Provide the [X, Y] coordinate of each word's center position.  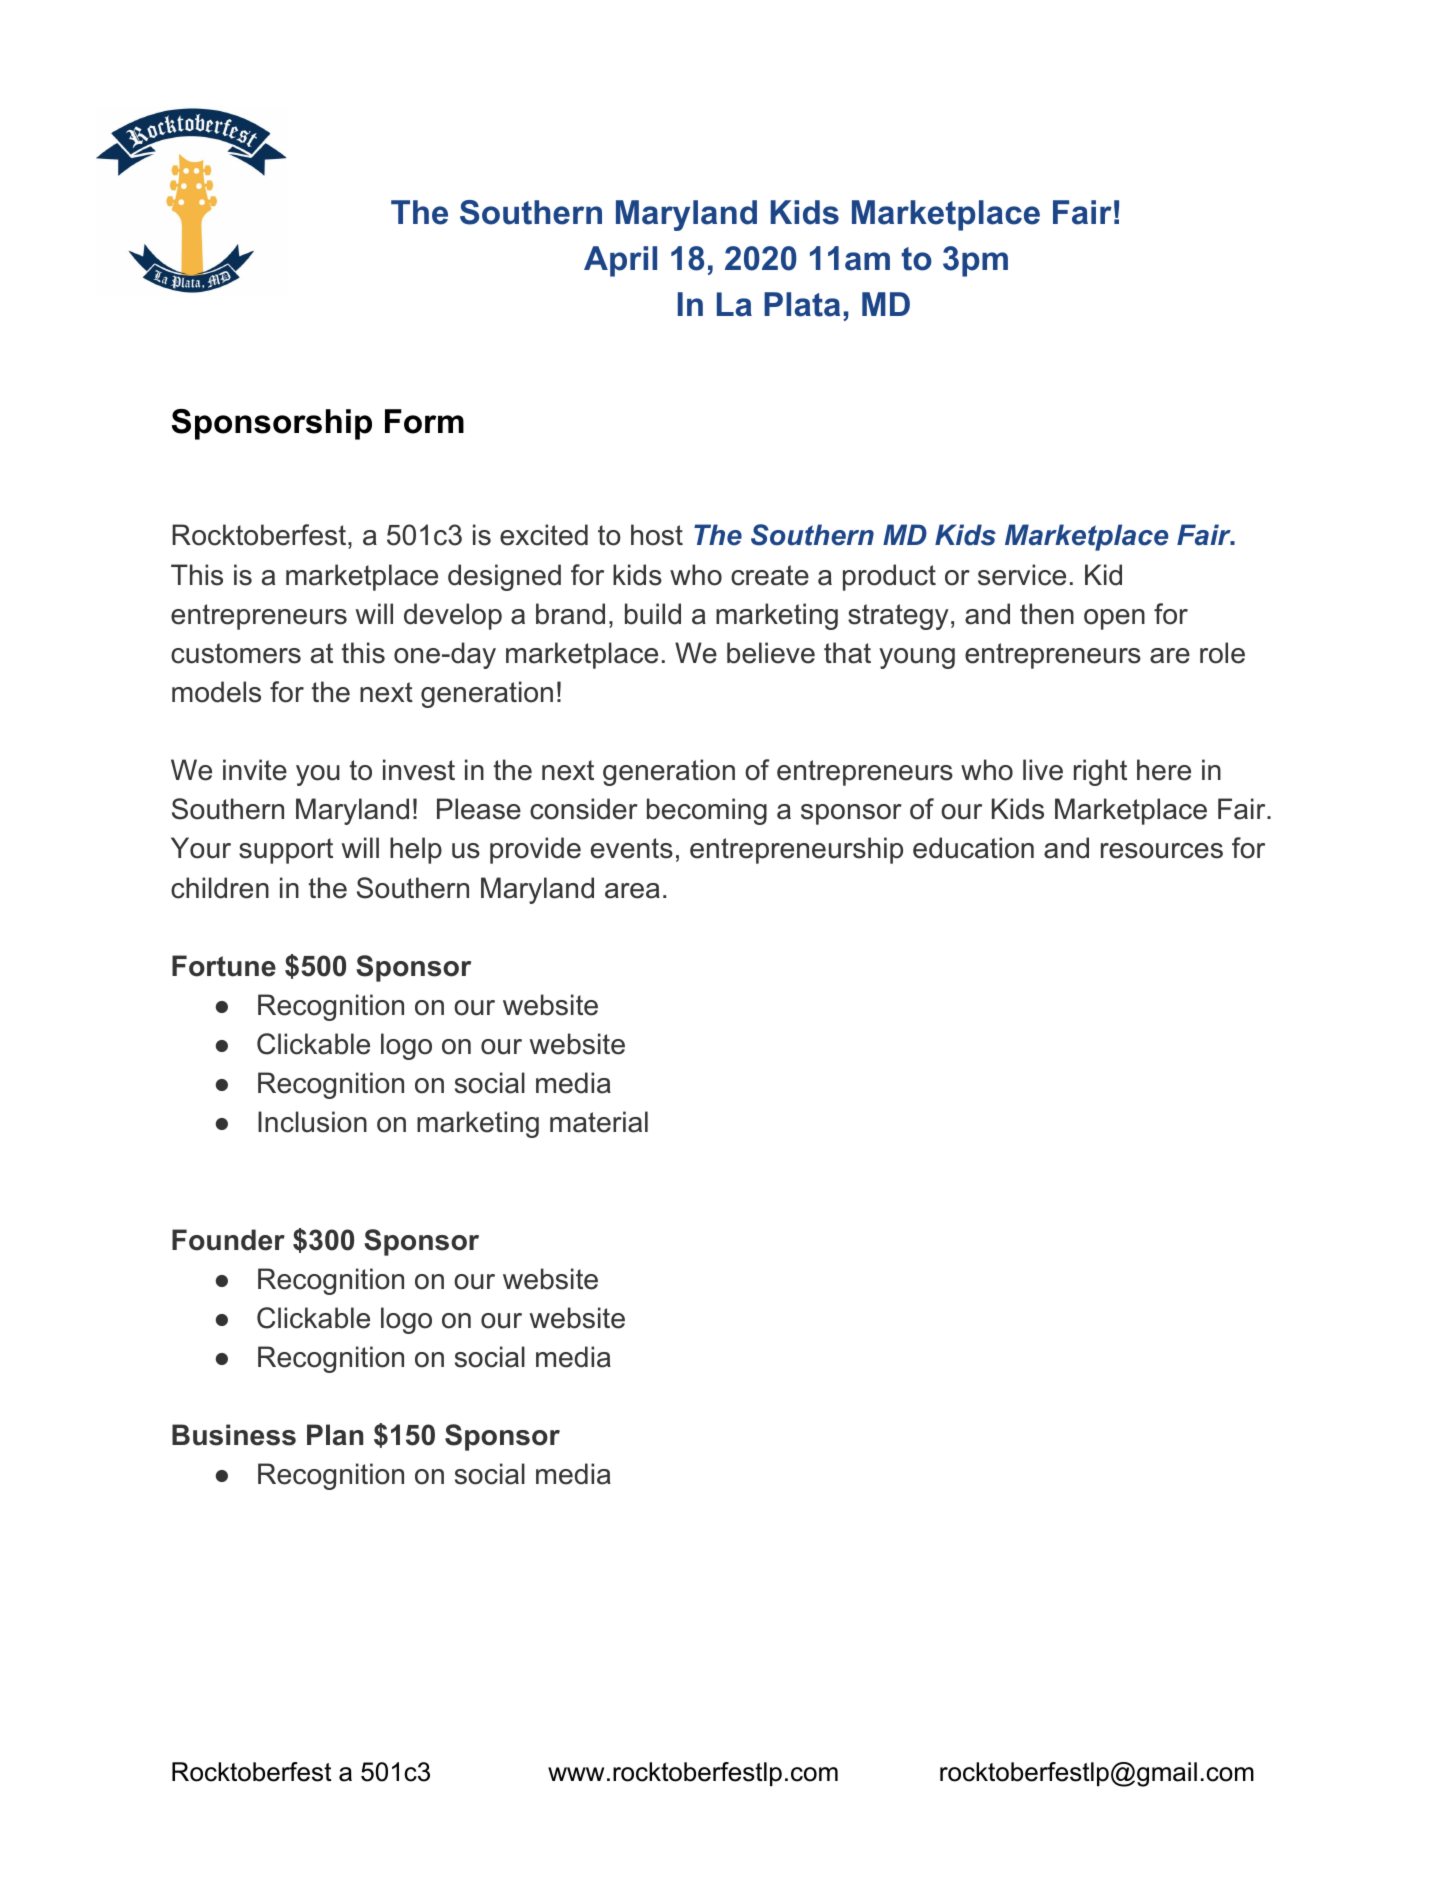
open [1114, 619]
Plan [335, 1435]
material [599, 1122]
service [1022, 575]
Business [234, 1435]
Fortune [224, 966]
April [620, 261]
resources [1162, 851]
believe [771, 653]
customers [236, 653]
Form [424, 421]
